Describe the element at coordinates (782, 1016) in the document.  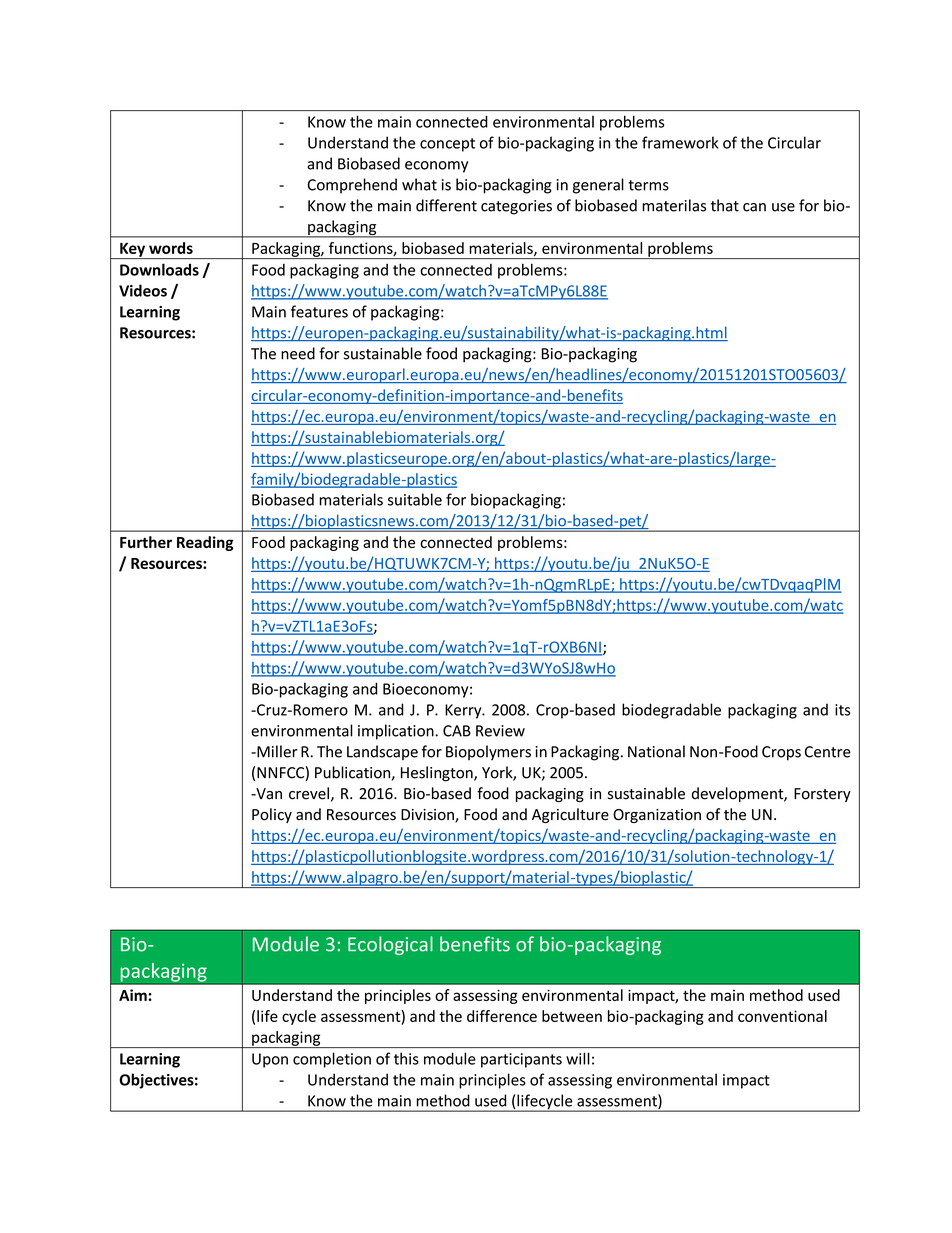
I see `conventional` at that location.
